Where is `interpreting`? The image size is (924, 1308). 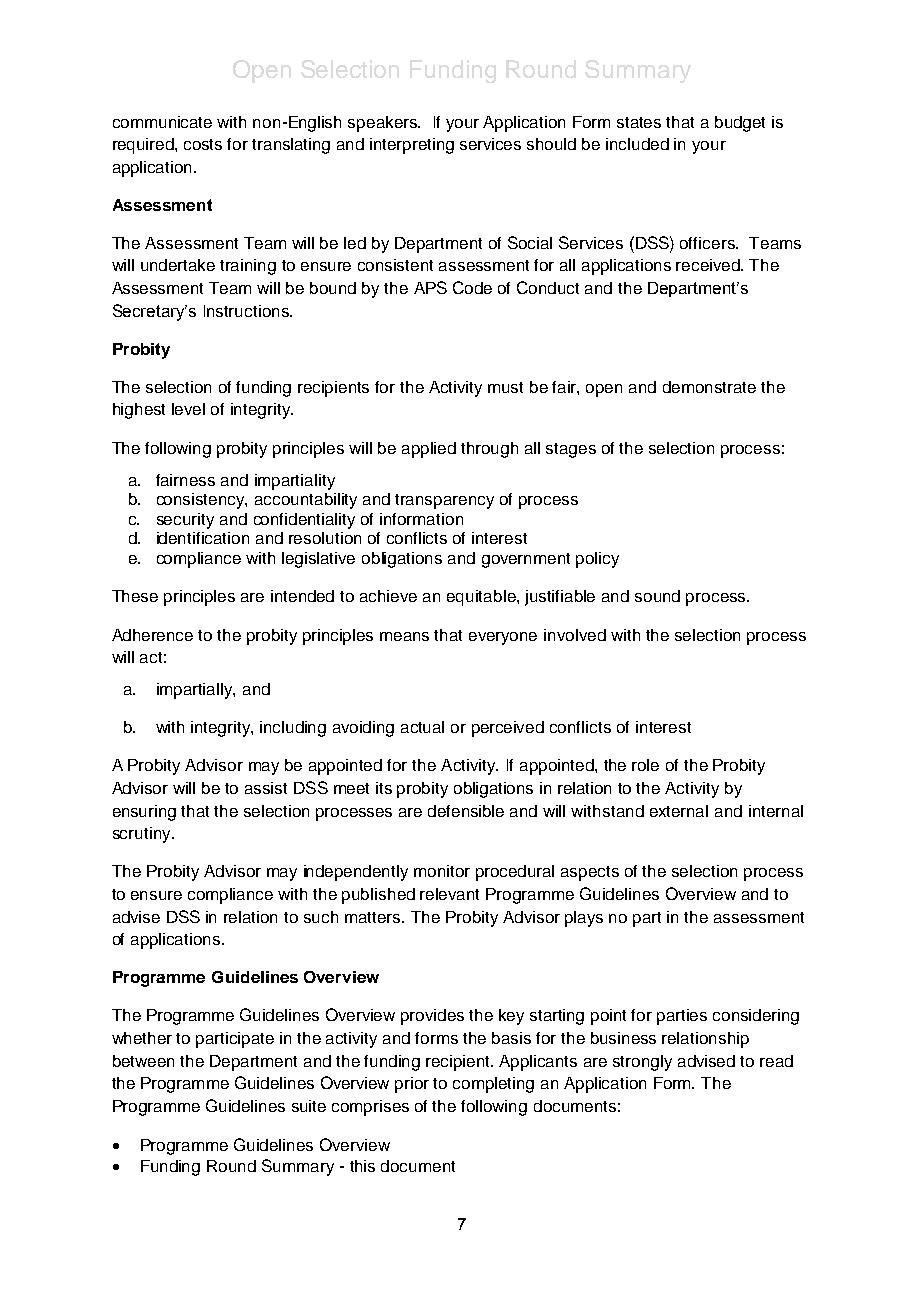 interpreting is located at coordinates (412, 146).
